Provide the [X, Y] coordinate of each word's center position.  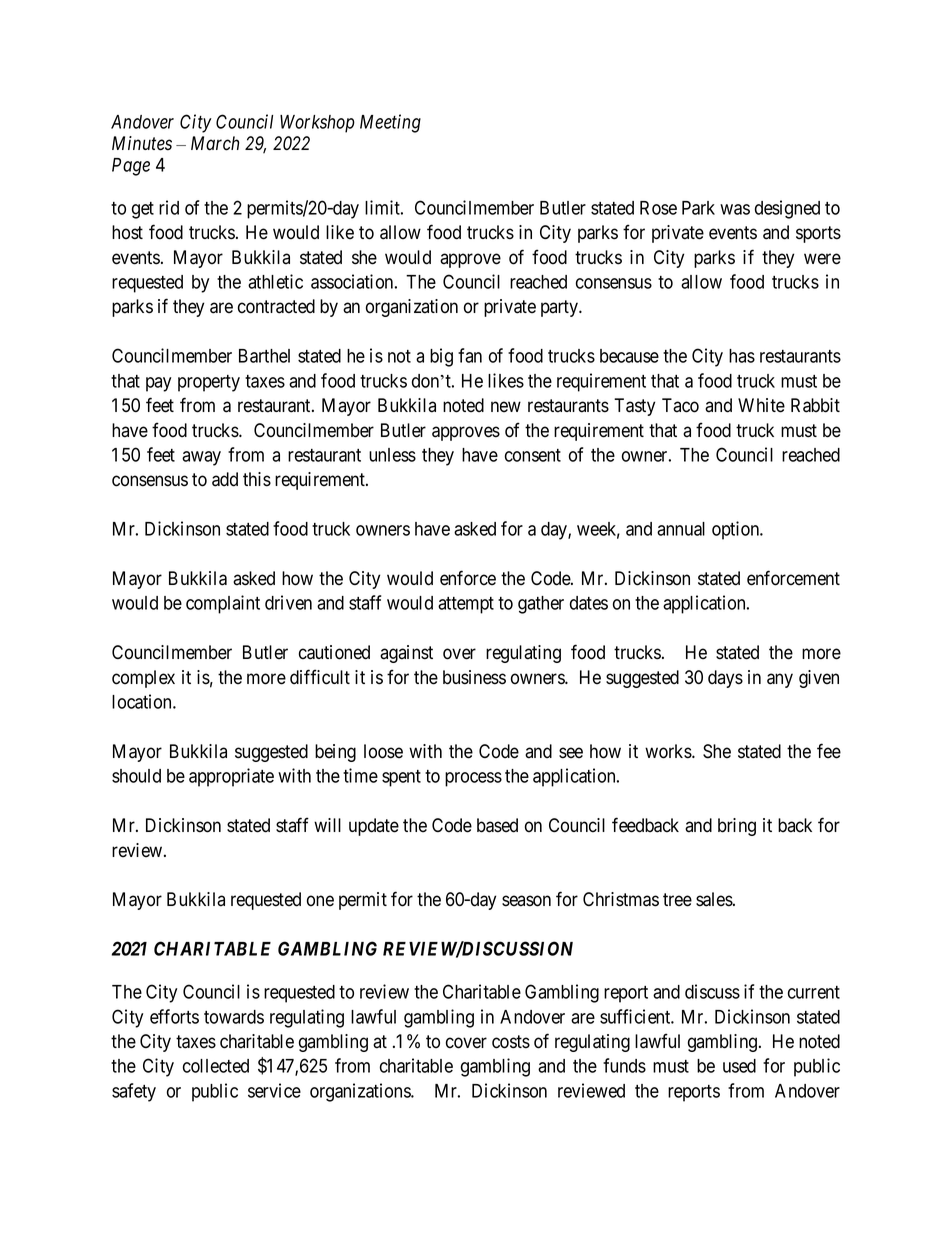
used [739, 1066]
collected [216, 1066]
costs [511, 1042]
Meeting [390, 123]
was [735, 209]
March [215, 143]
